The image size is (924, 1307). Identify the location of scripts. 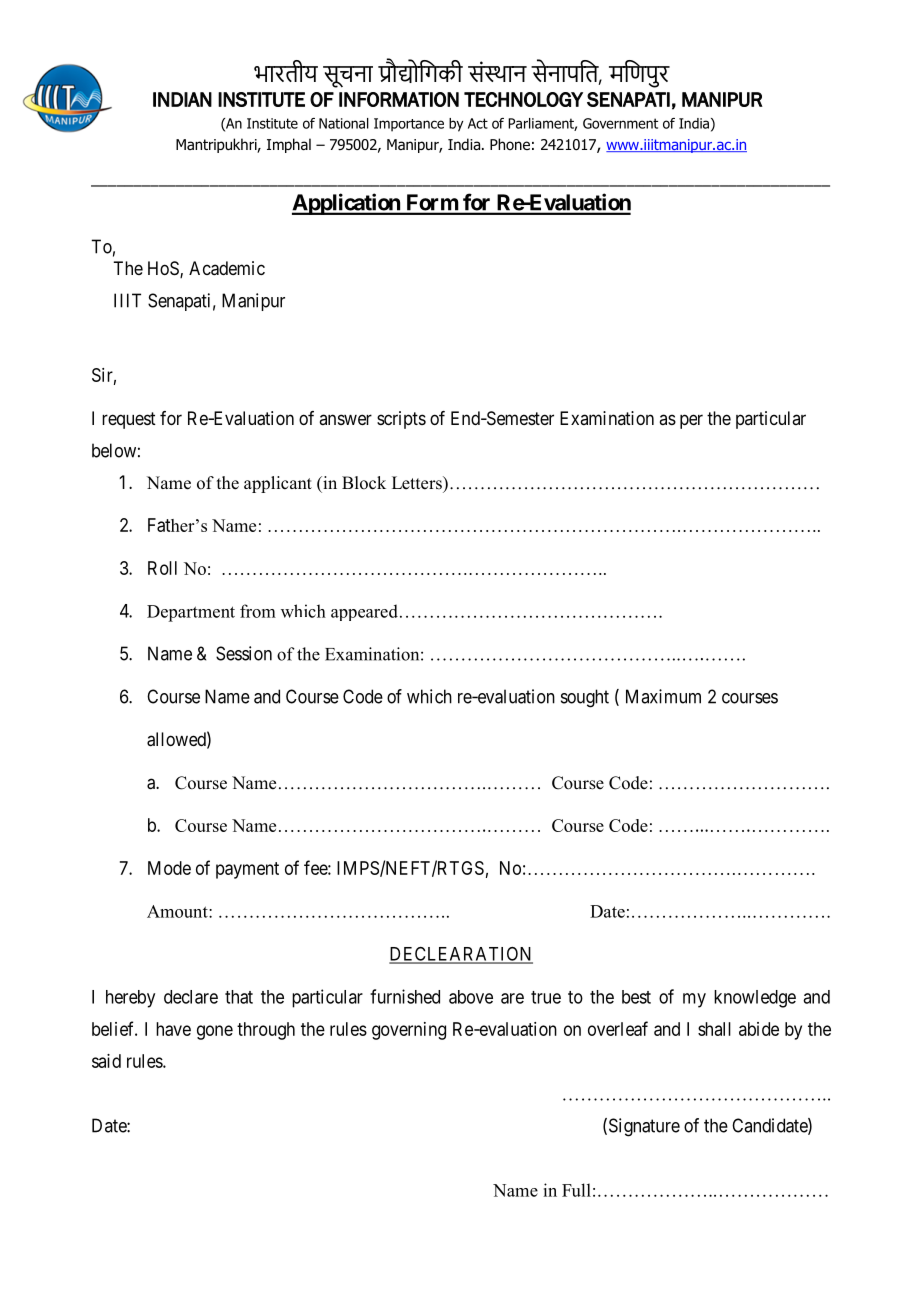
(401, 420).
